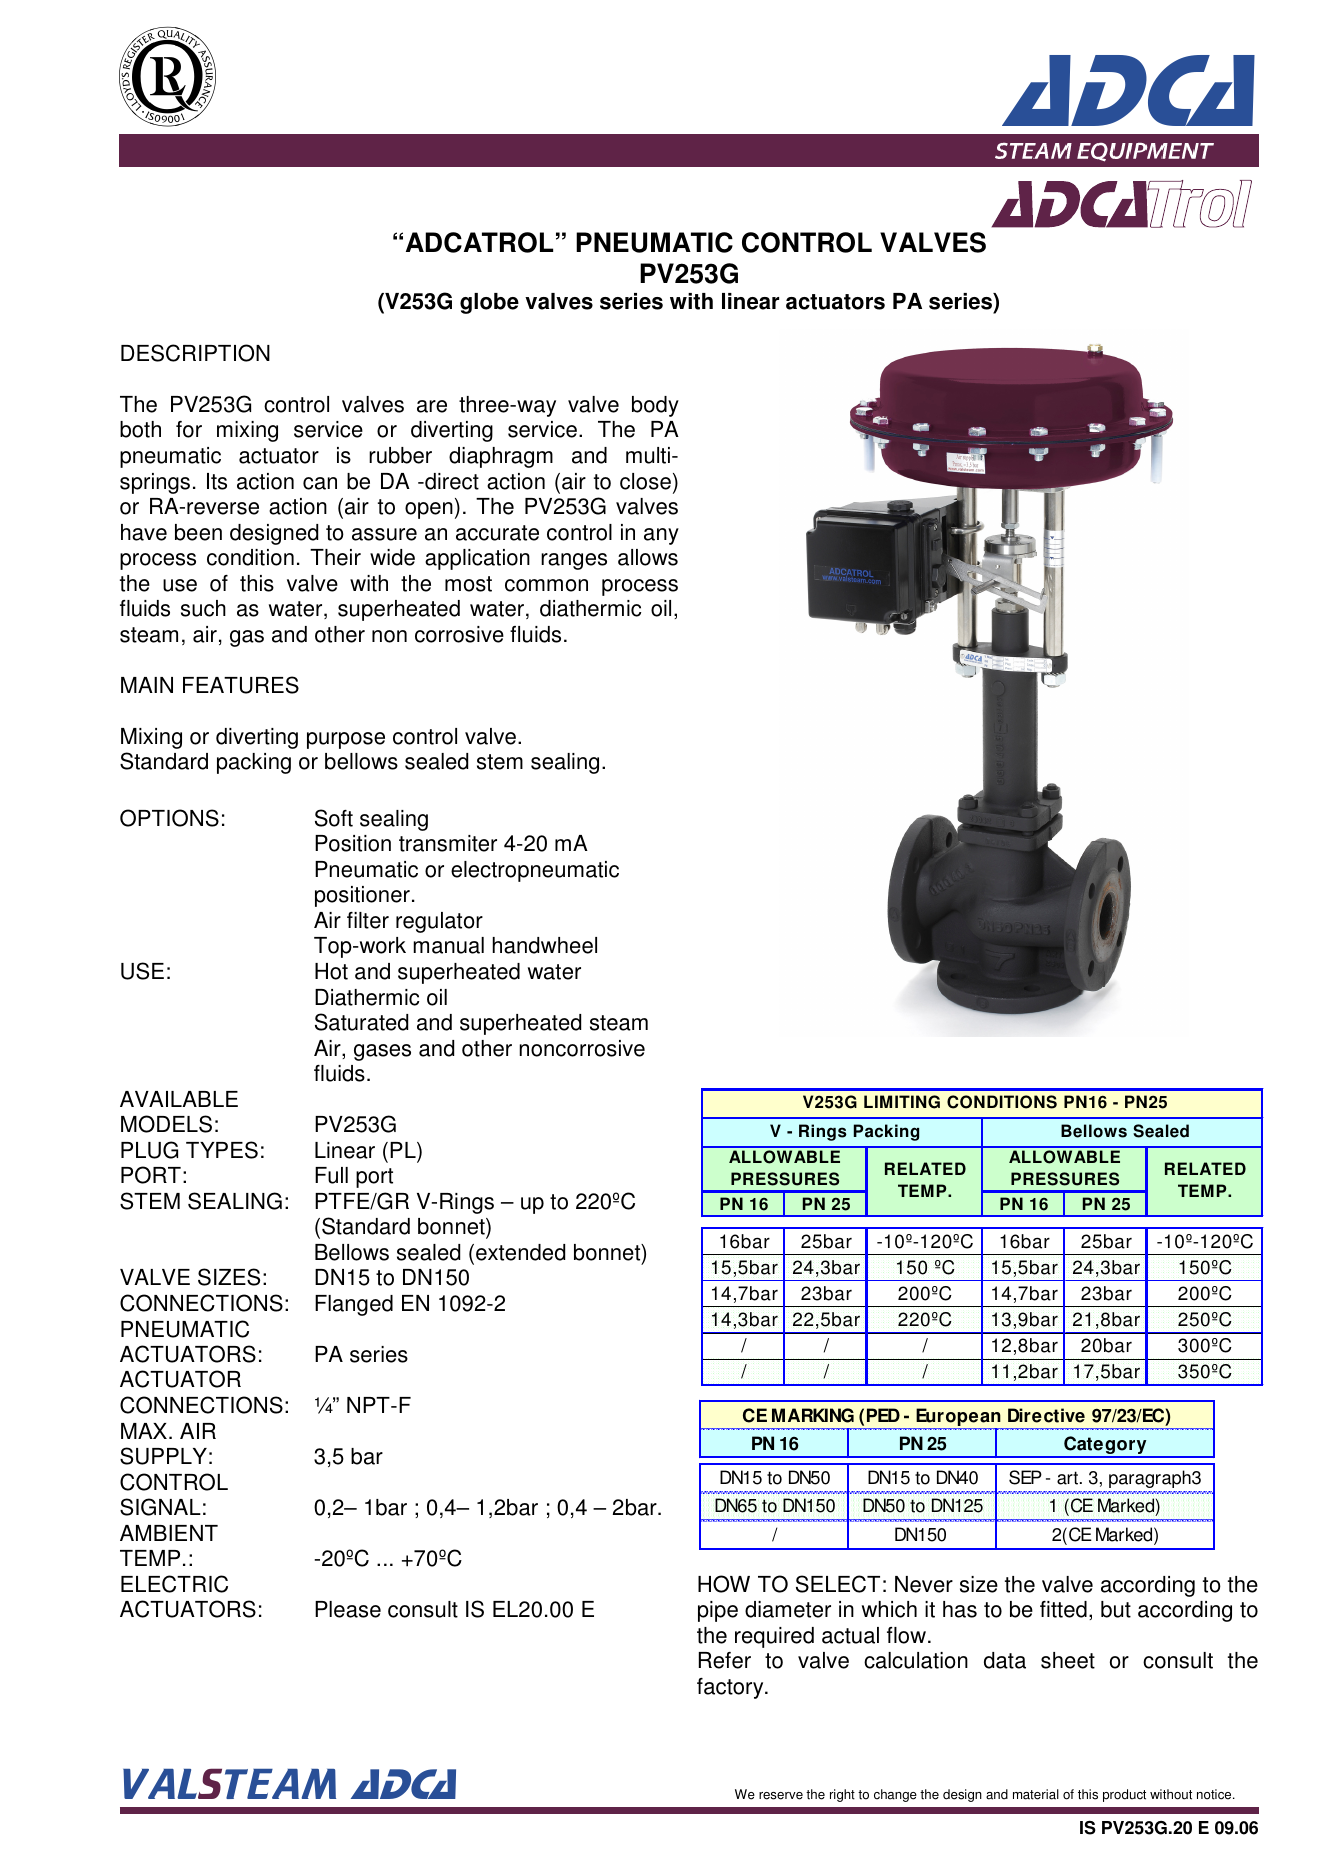 The height and width of the screenshot is (1870, 1321). What do you see at coordinates (448, 945) in the screenshot?
I see `manual` at bounding box center [448, 945].
